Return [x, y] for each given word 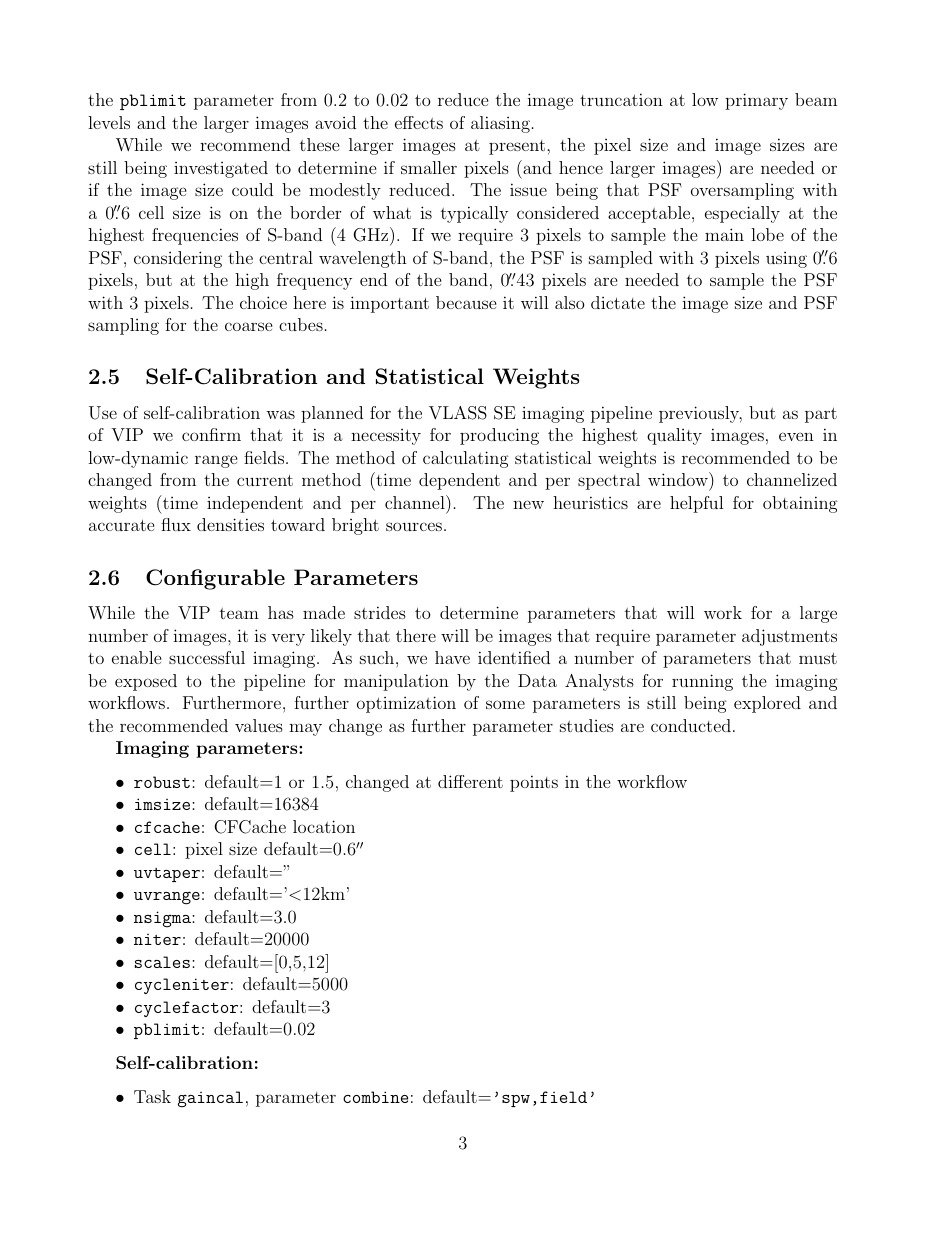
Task [152, 1096]
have [452, 657]
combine [375, 1097]
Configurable [215, 579]
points [534, 783]
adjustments [789, 637]
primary [756, 101]
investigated [221, 169]
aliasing [500, 124]
